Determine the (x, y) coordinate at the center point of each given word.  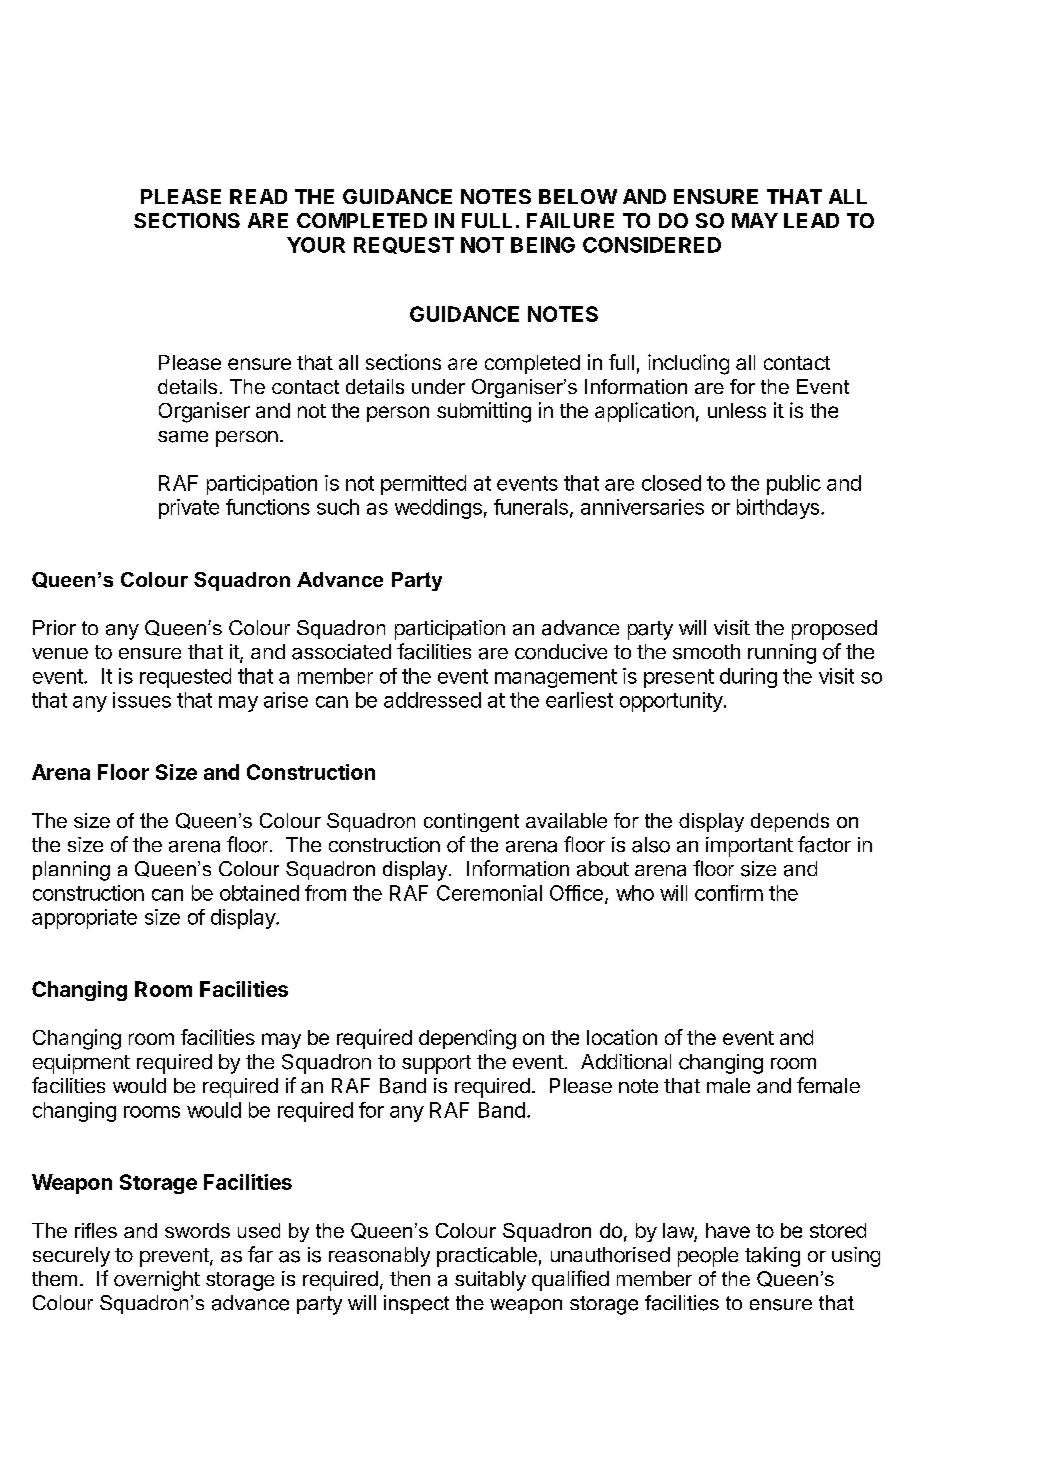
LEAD (811, 220)
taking (772, 1257)
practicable (487, 1257)
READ (258, 196)
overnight (157, 1281)
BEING (543, 245)
